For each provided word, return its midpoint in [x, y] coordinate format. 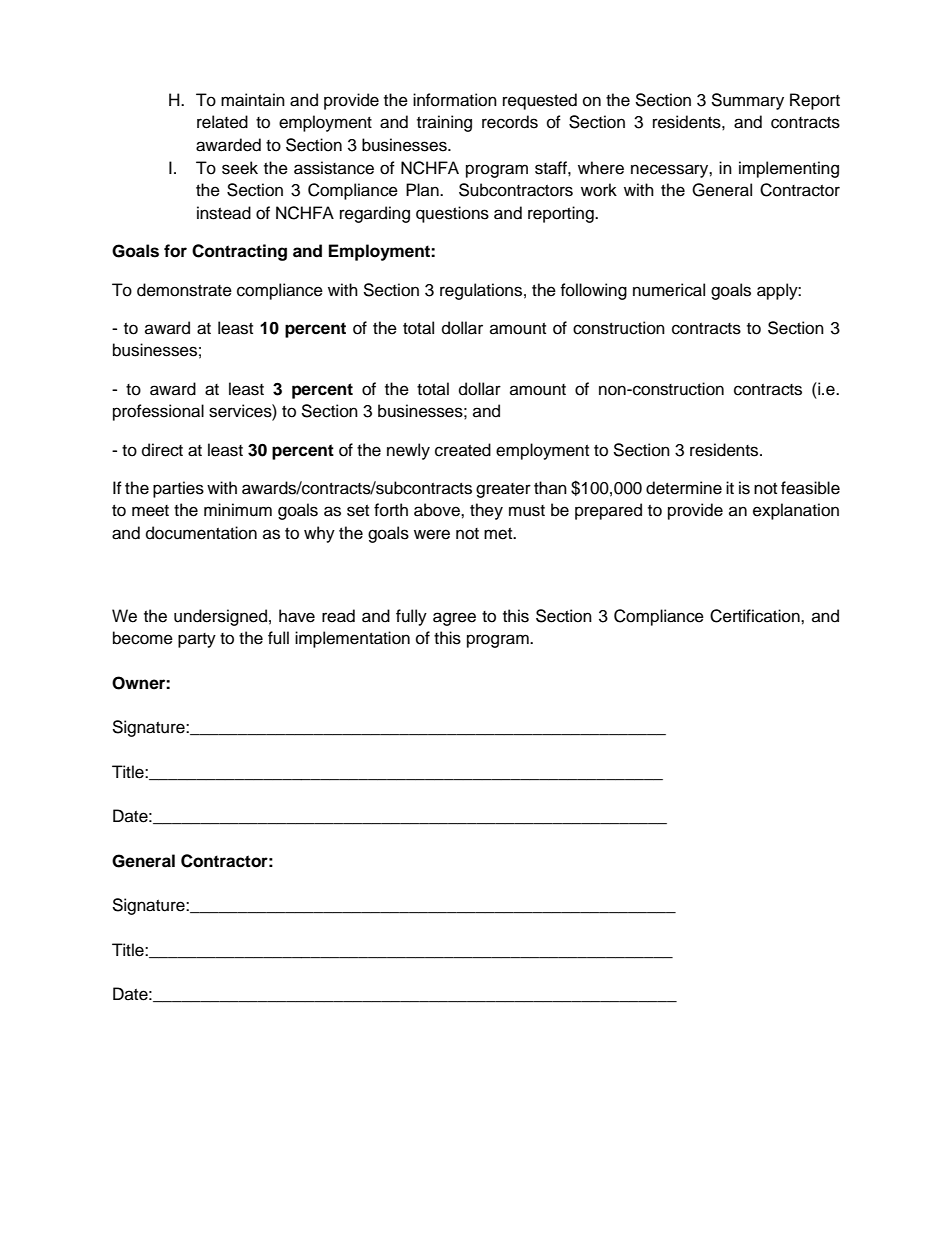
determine [684, 488]
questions [452, 214]
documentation [201, 533]
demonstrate [184, 290]
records [510, 122]
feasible [810, 488]
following [593, 291]
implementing [789, 169]
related [222, 122]
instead [224, 213]
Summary [747, 101]
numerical [669, 290]
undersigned [220, 617]
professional [158, 412]
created [463, 450]
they [486, 511]
